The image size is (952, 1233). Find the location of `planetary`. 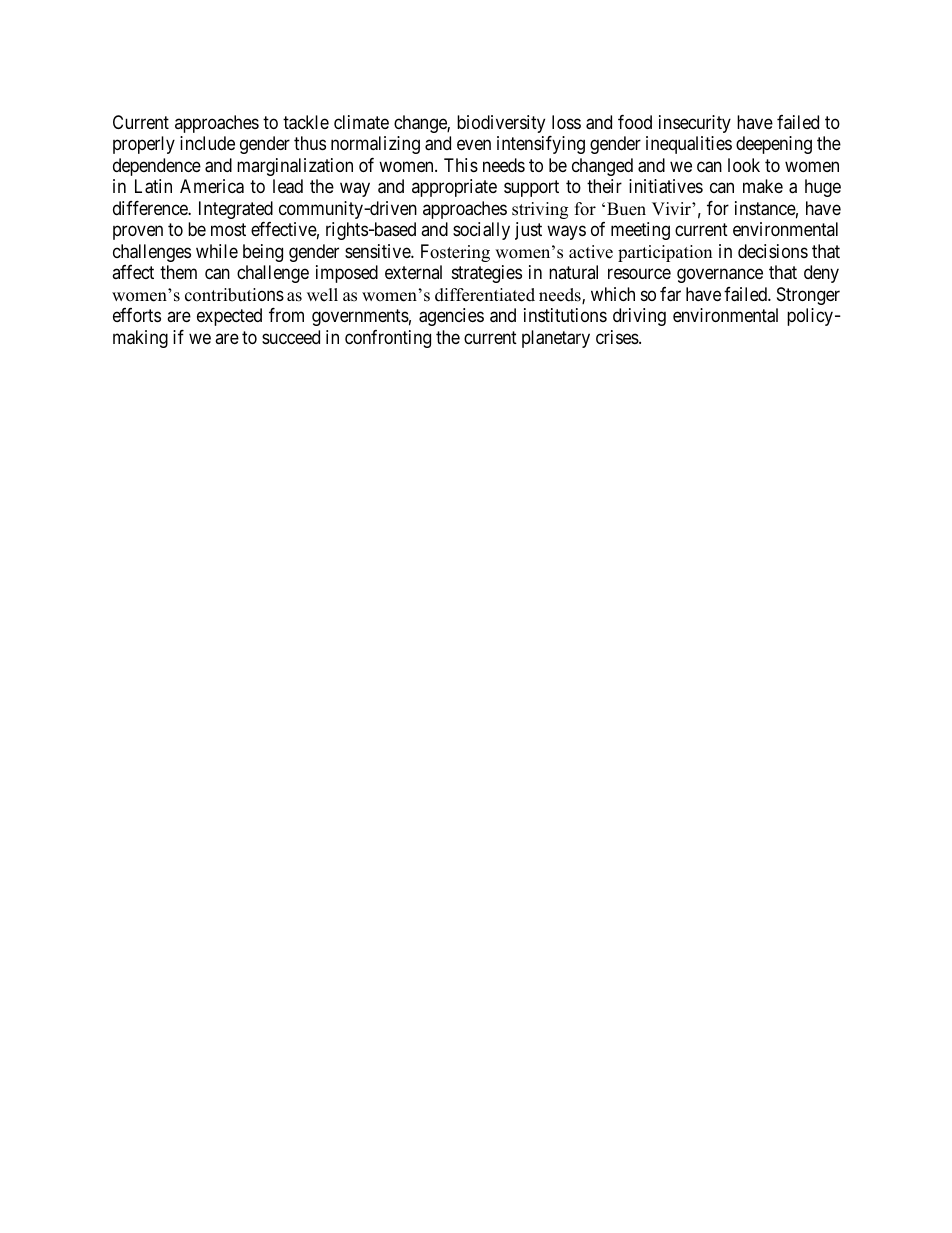

planetary is located at coordinates (556, 339).
